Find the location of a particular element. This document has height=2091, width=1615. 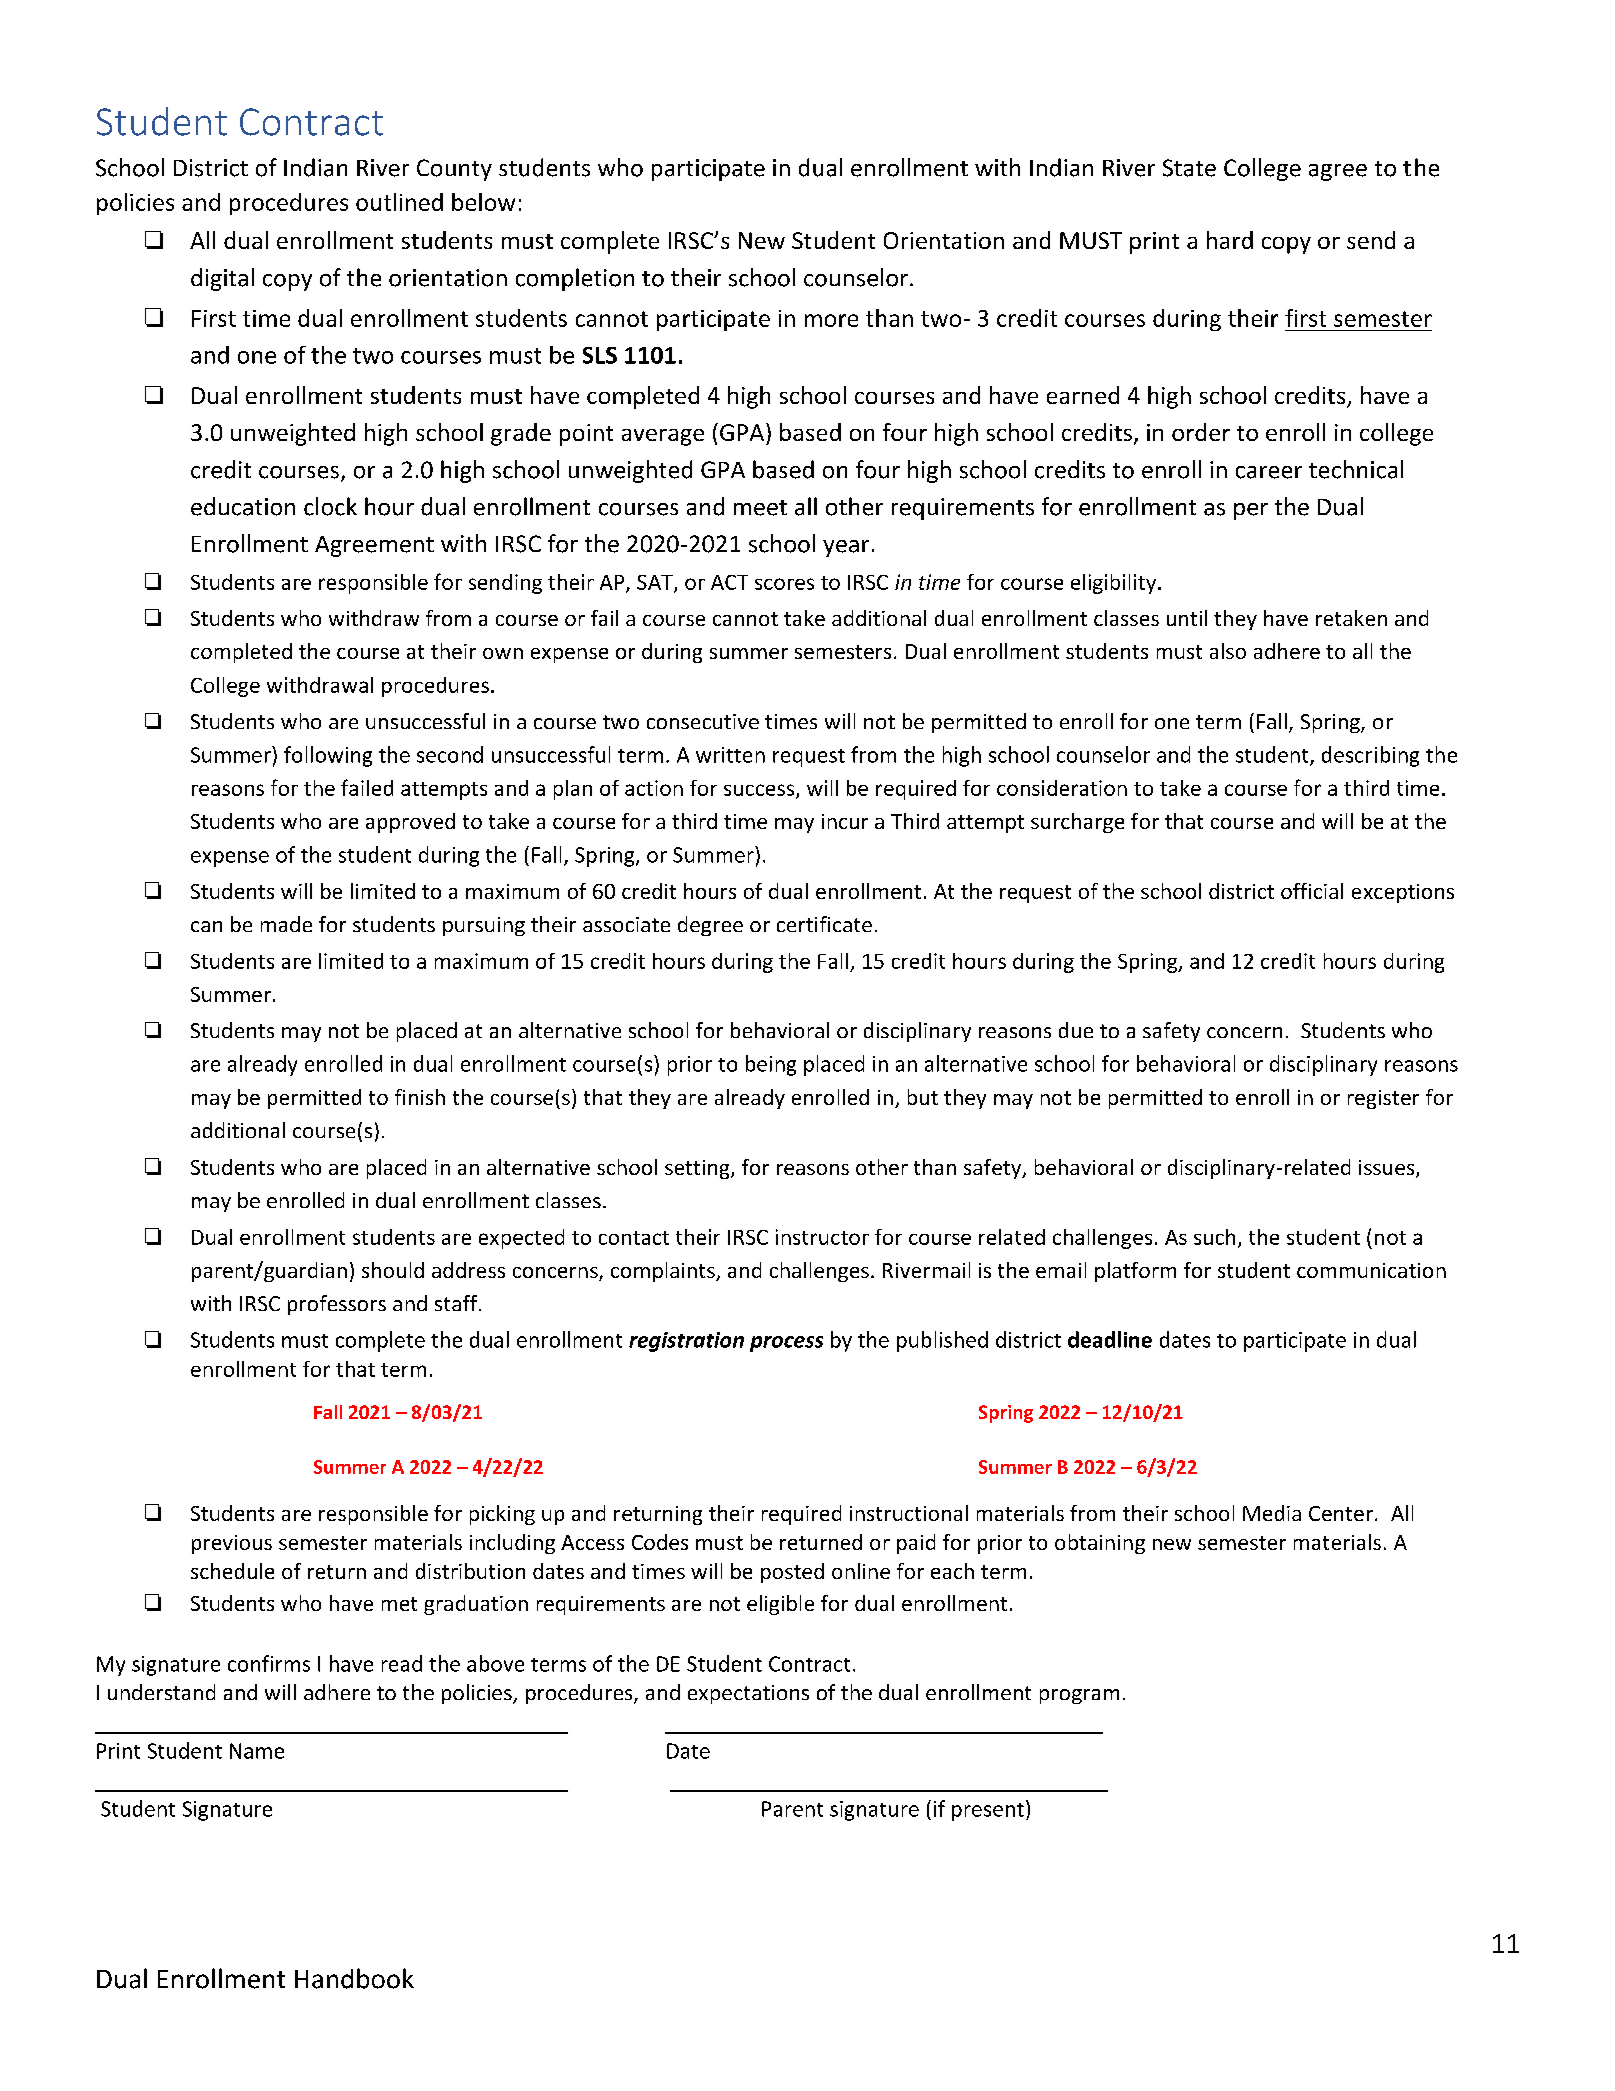

deadline is located at coordinates (1110, 1339).
